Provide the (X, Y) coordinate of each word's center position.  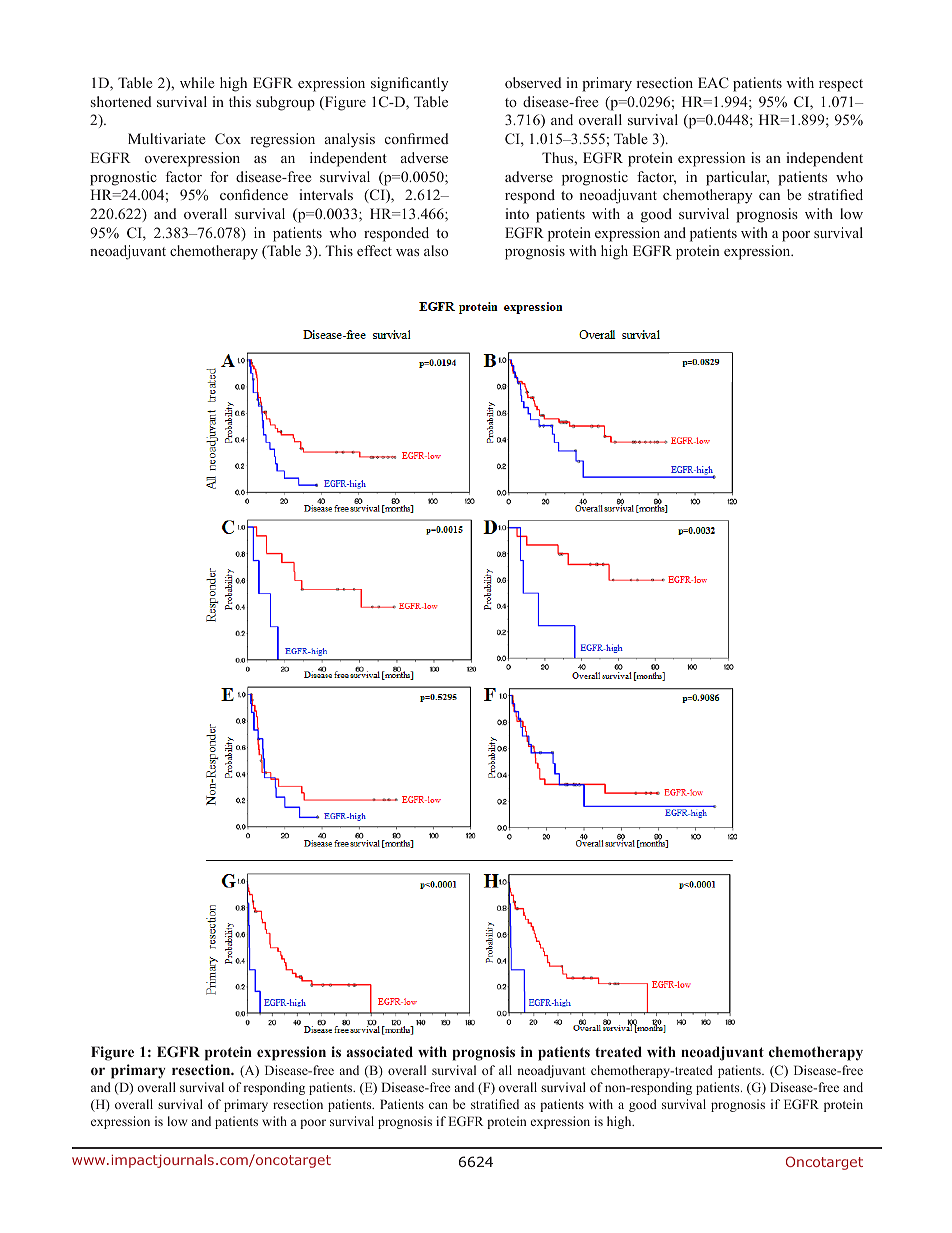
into (517, 213)
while (197, 82)
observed (533, 82)
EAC (713, 82)
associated (379, 1051)
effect (374, 250)
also (436, 250)
